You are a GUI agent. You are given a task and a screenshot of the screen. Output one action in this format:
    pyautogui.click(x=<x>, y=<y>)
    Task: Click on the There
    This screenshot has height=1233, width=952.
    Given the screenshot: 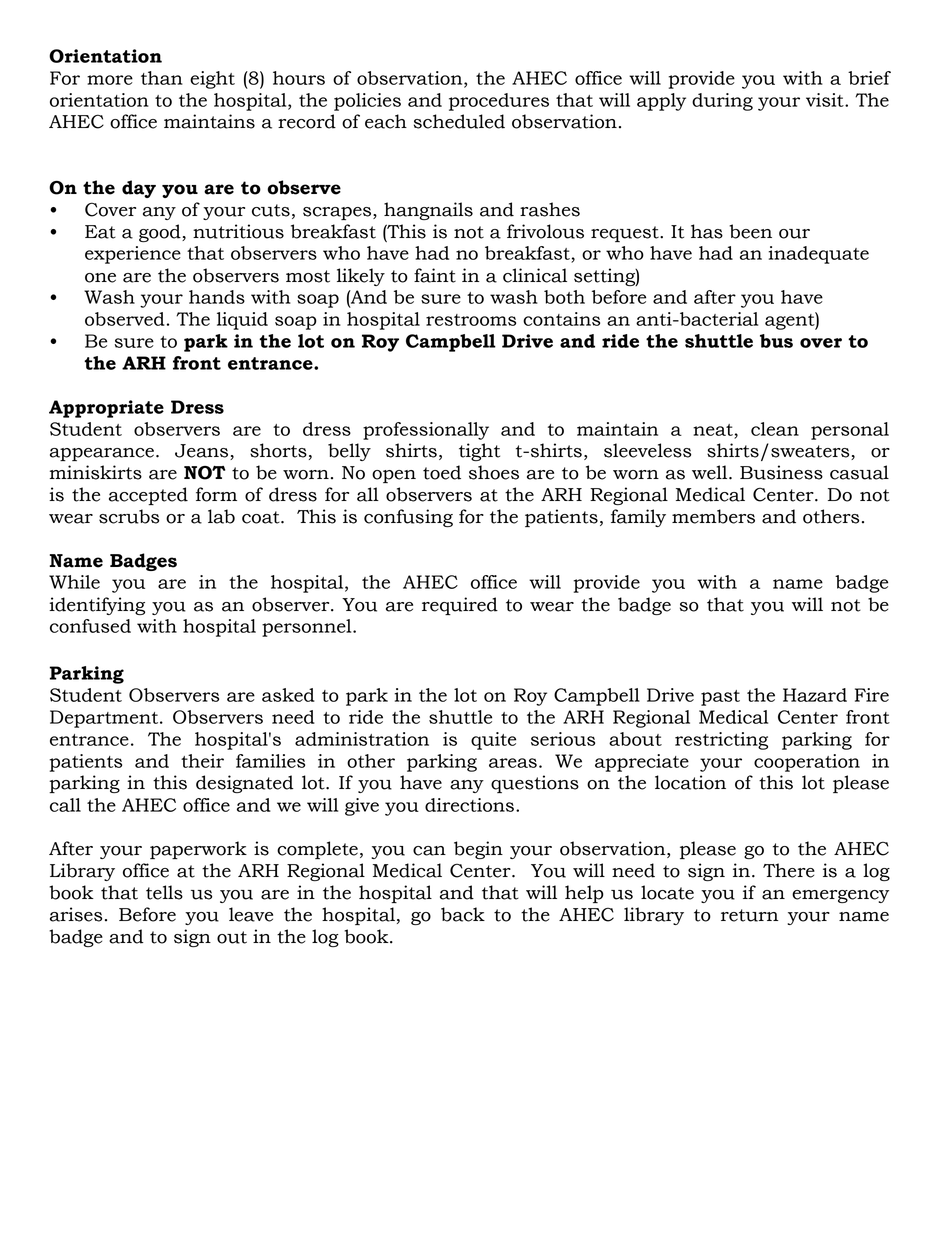 What is the action you would take?
    pyautogui.click(x=789, y=870)
